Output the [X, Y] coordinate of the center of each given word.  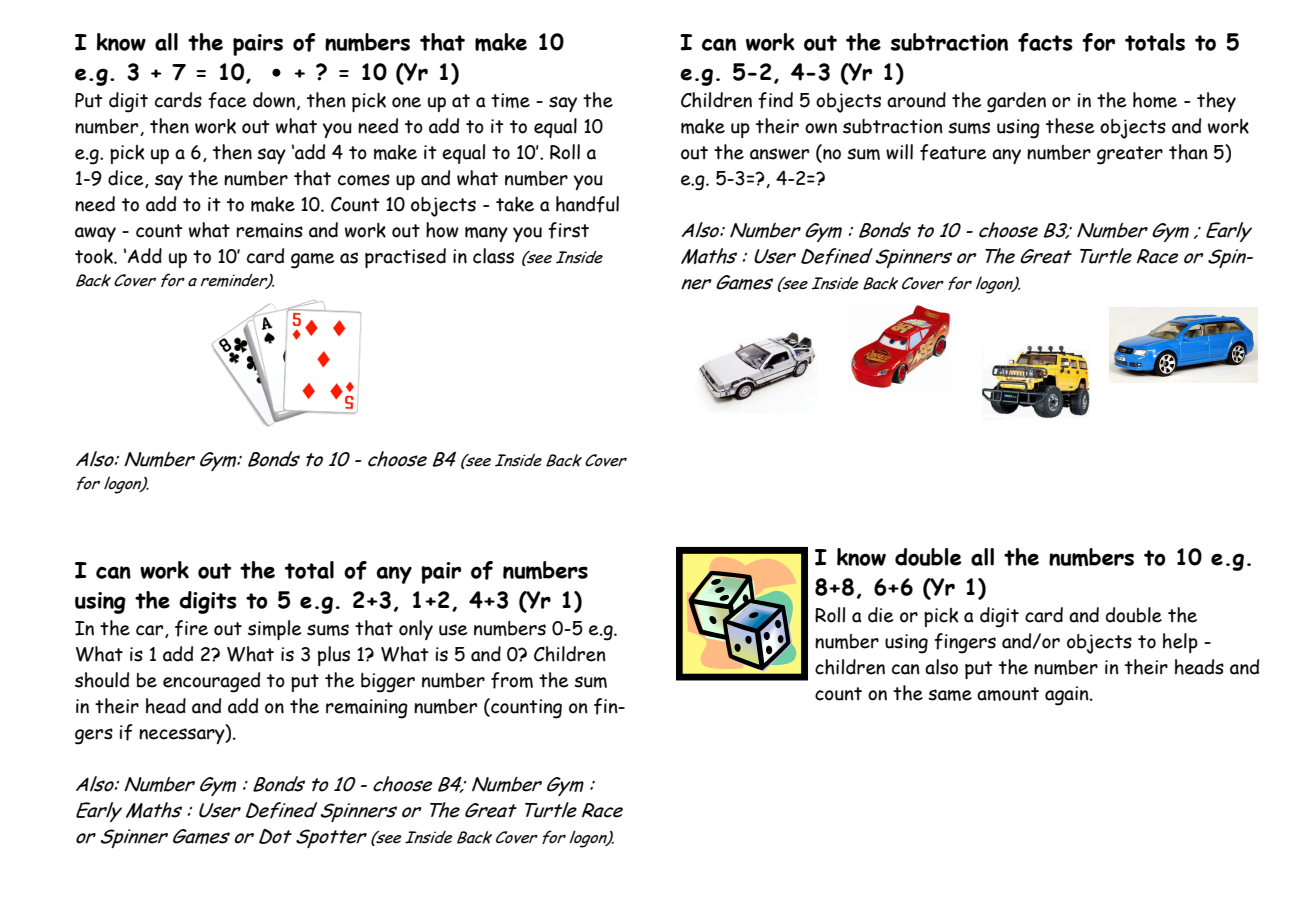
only [416, 630]
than [1188, 152]
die [880, 615]
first [568, 230]
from [512, 680]
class [493, 256]
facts [1045, 42]
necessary [183, 735]
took [95, 256]
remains [269, 230]
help [1180, 643]
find [775, 100]
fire [191, 628]
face [227, 100]
